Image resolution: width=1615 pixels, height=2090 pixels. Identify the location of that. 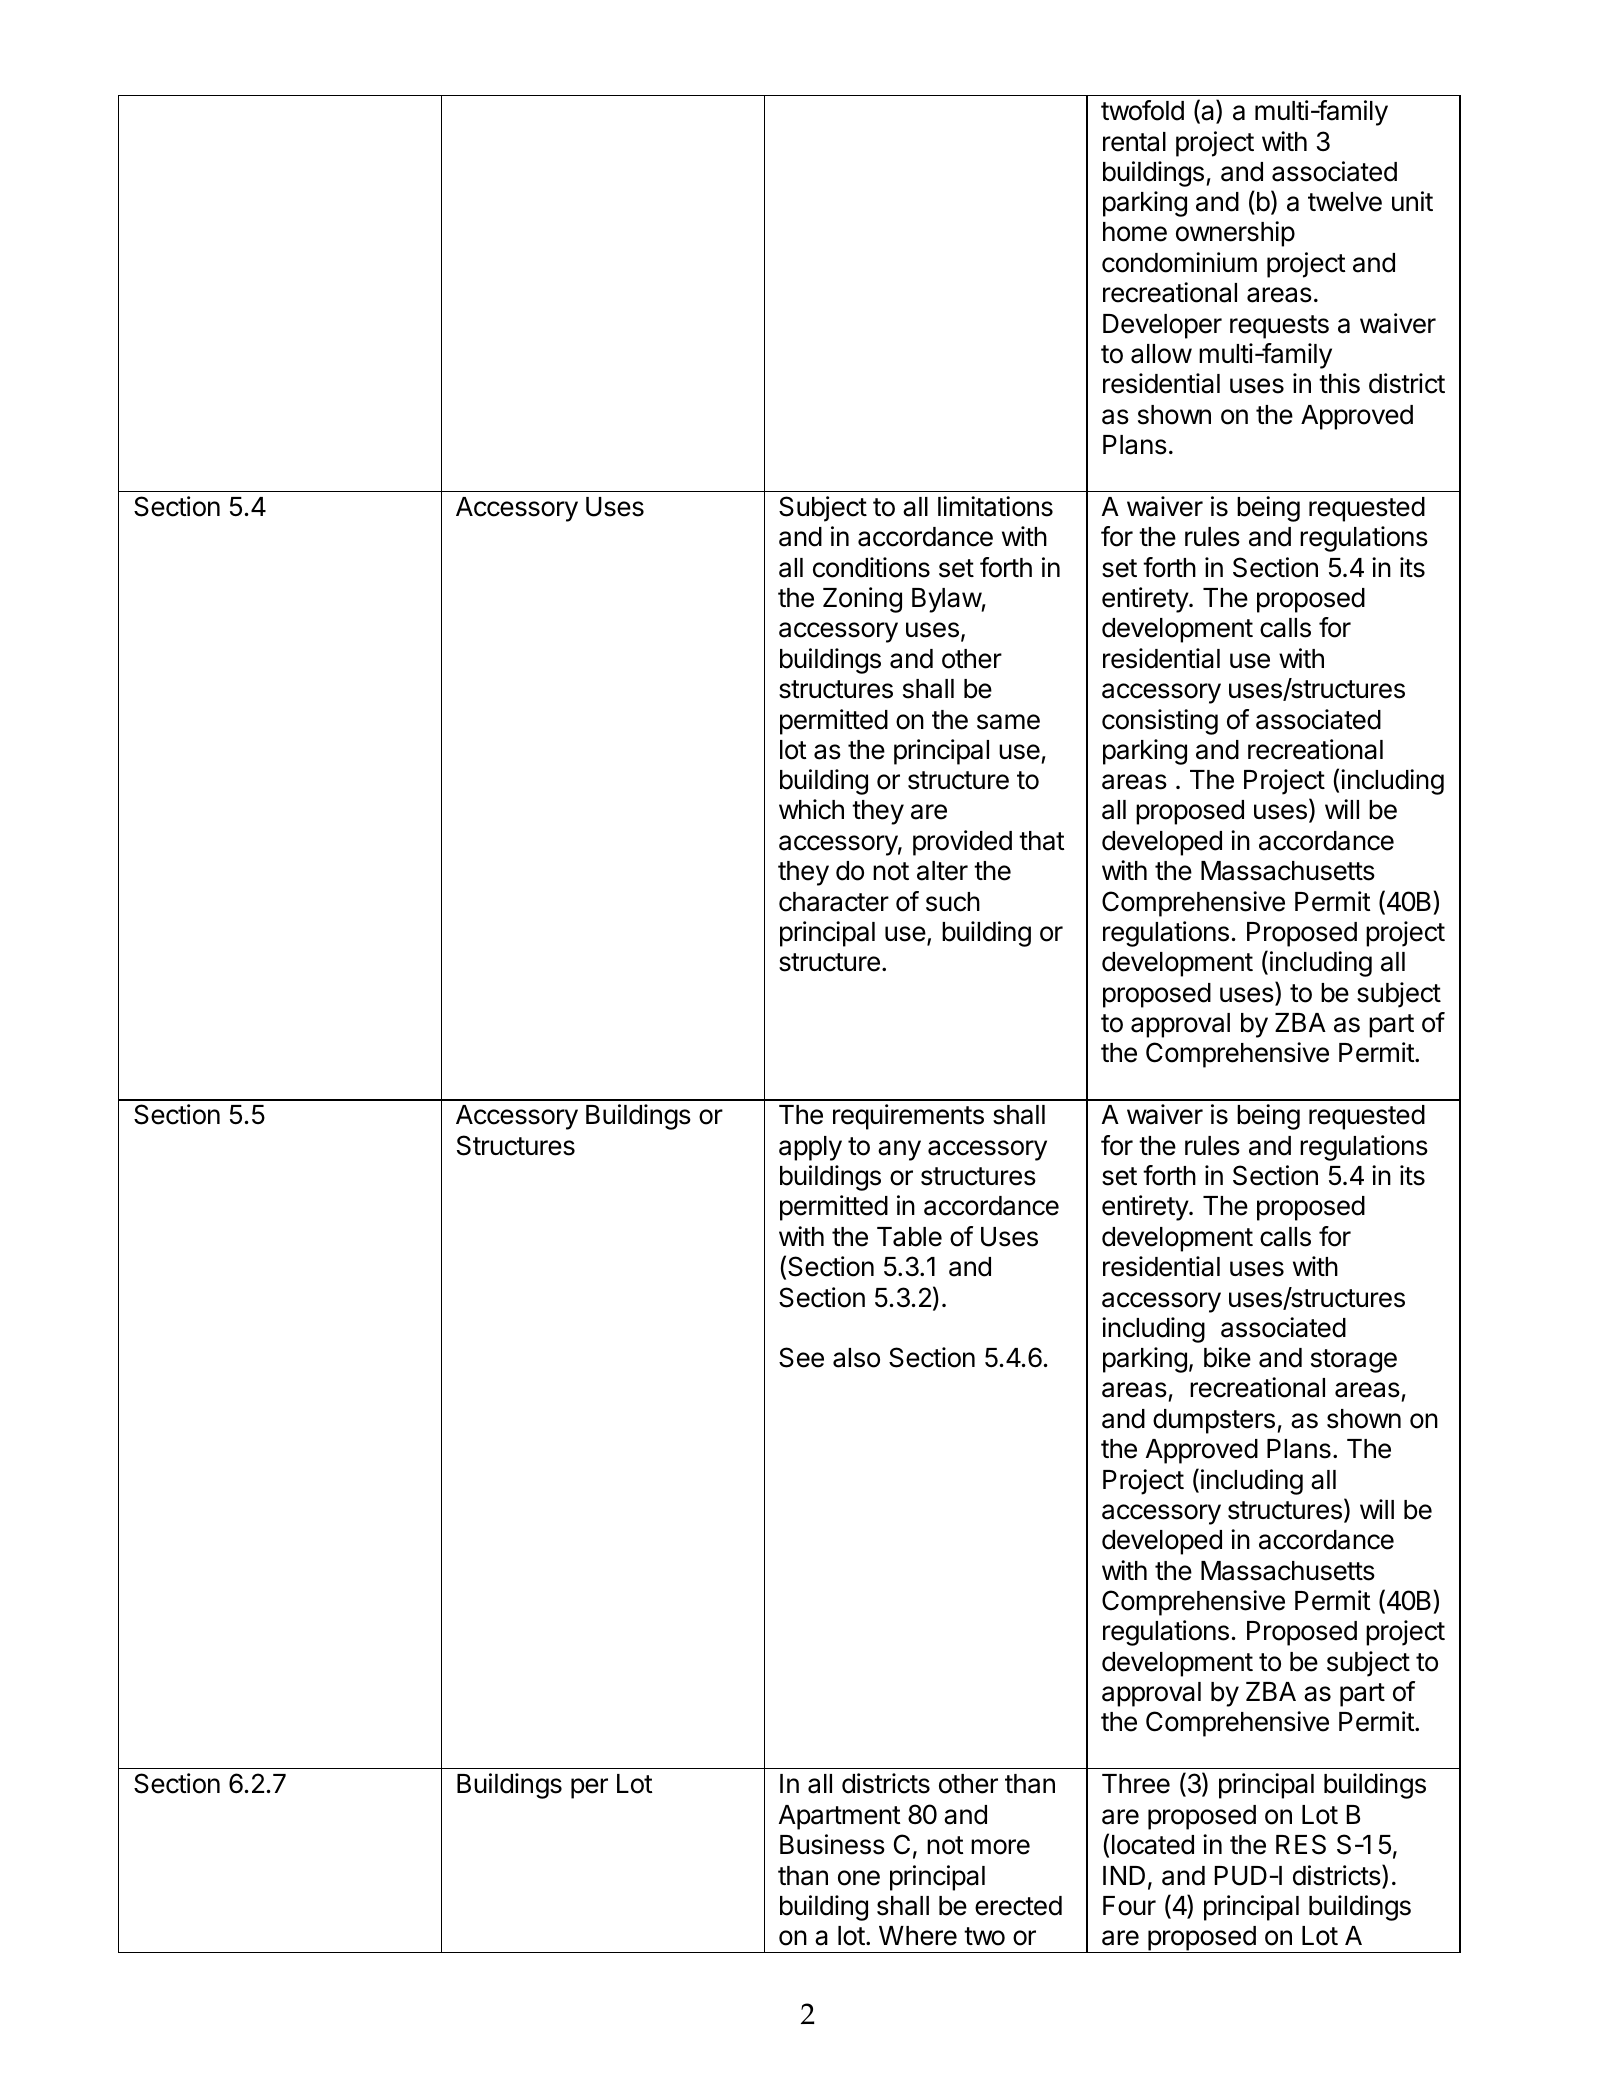
(1042, 841).
